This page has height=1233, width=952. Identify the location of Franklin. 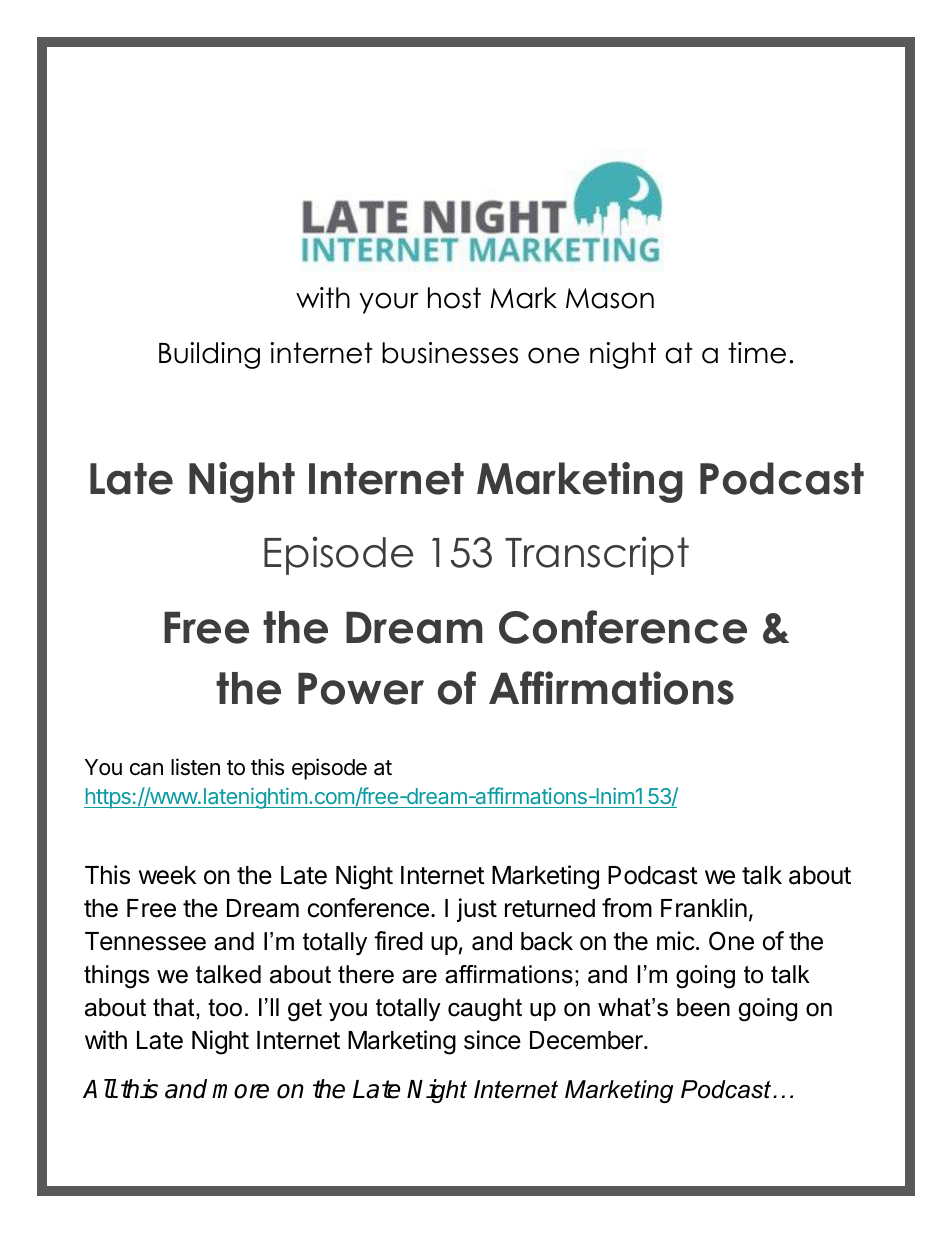
(704, 908).
